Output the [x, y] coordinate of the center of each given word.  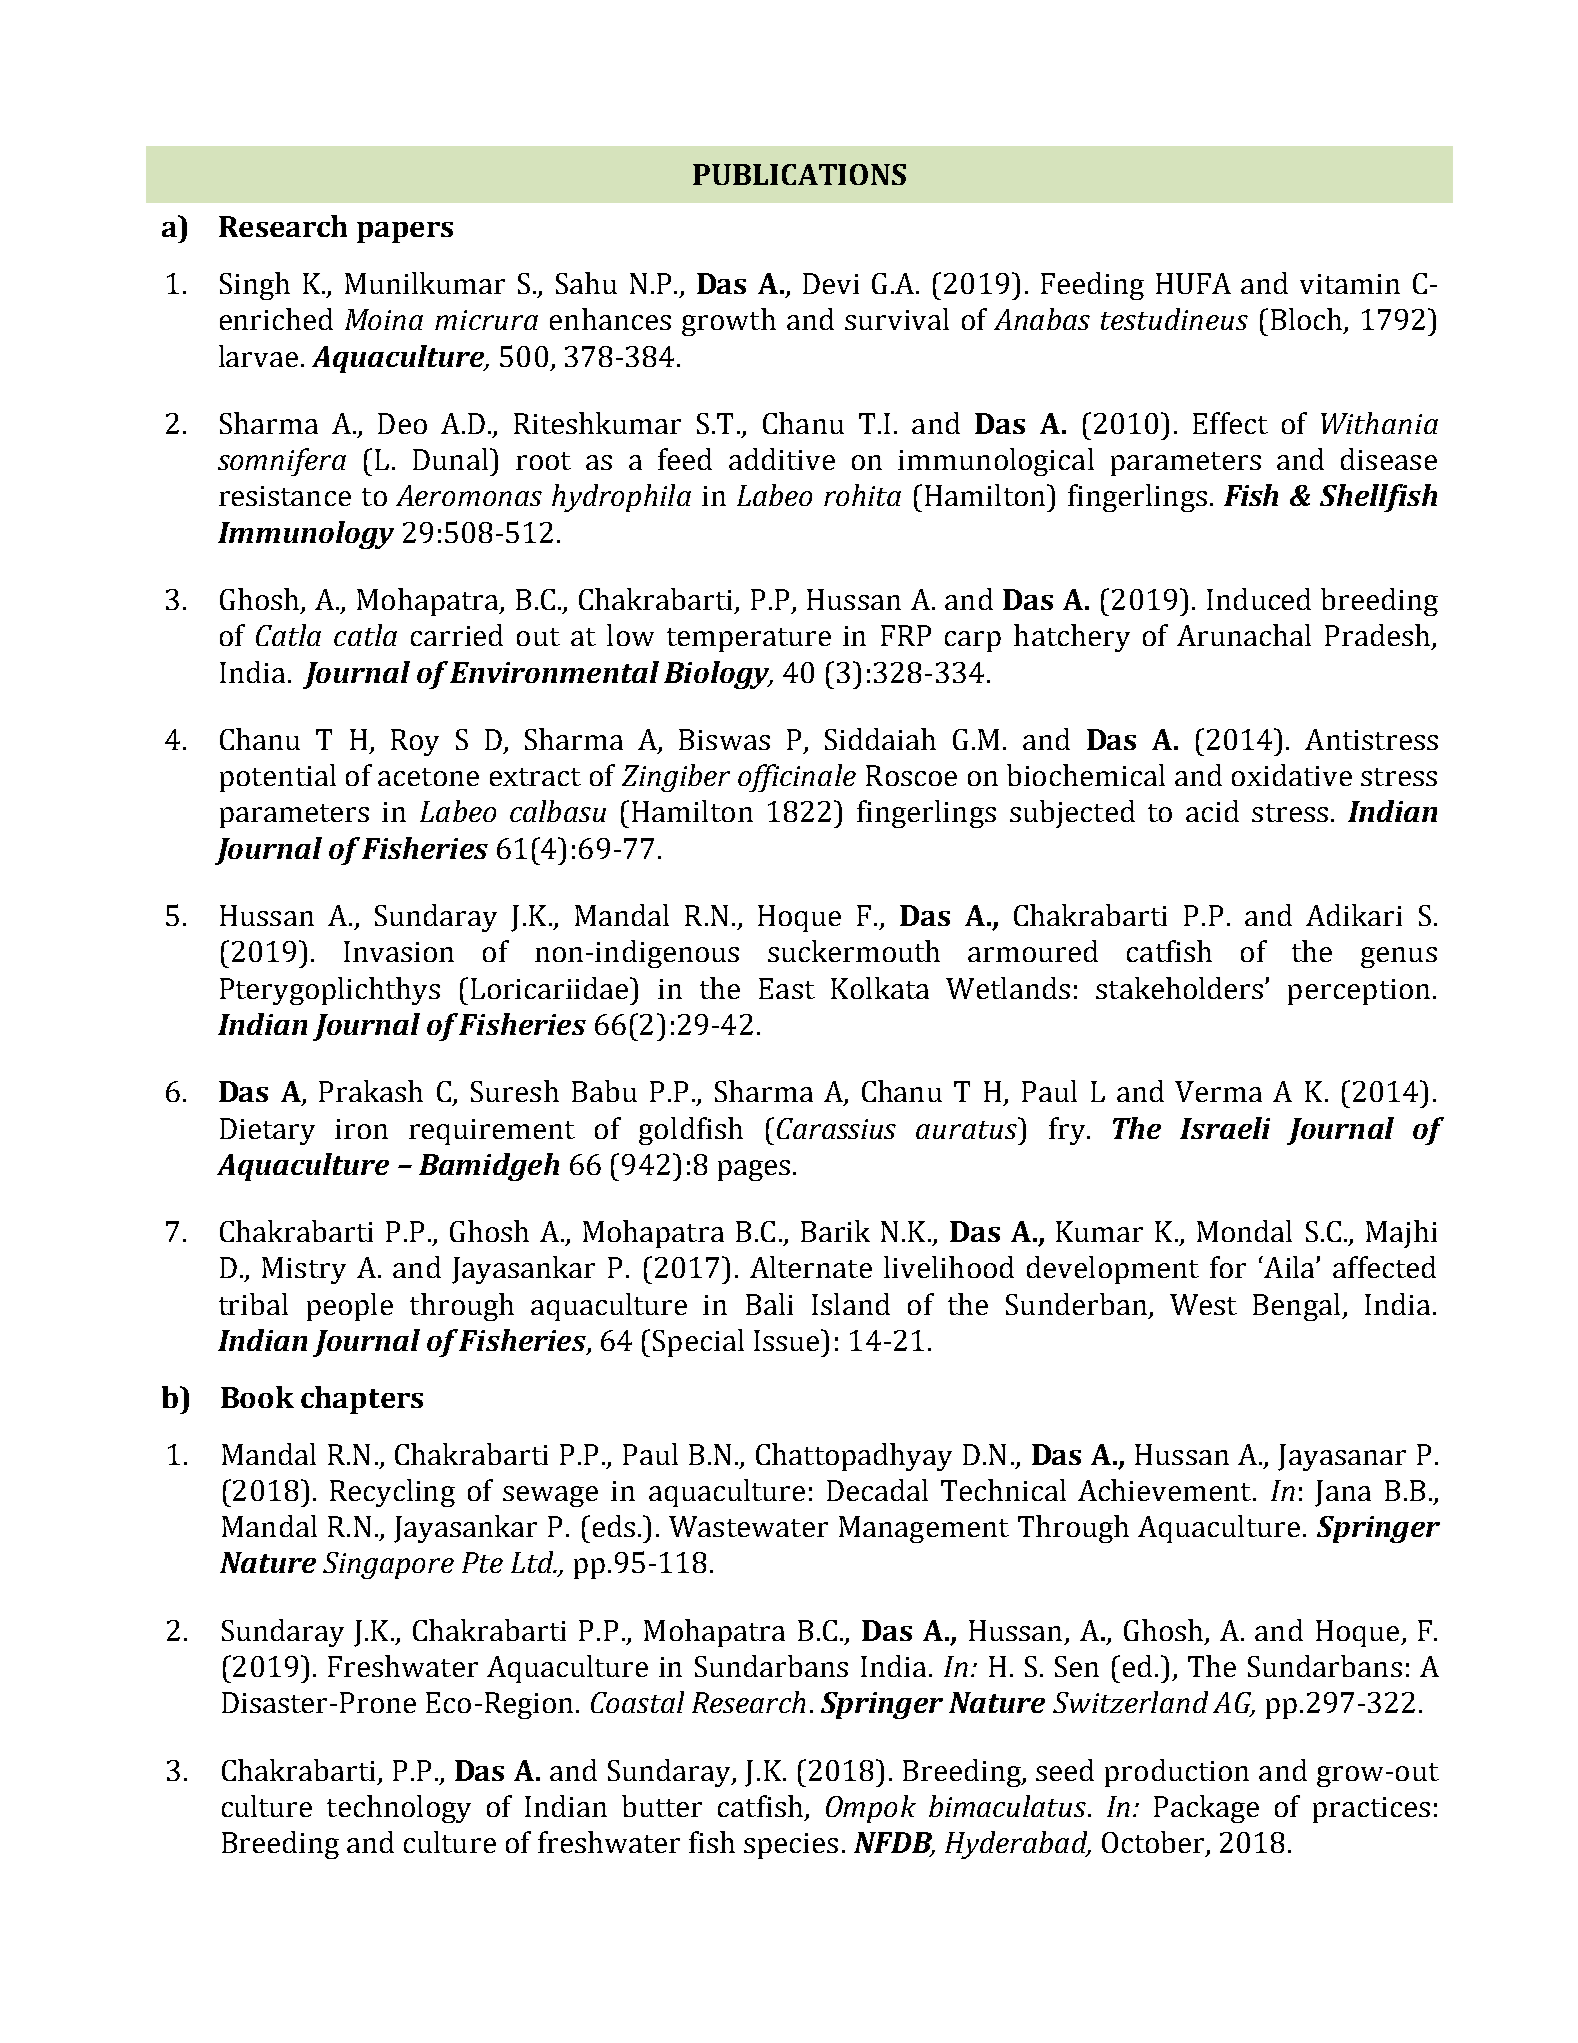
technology [399, 1809]
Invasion [399, 951]
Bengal [1298, 1307]
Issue [788, 1340]
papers [405, 232]
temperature [749, 640]
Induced [1259, 599]
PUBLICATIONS [799, 174]
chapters [362, 1400]
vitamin [1350, 284]
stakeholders [1181, 988]
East [787, 988]
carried [457, 635]
